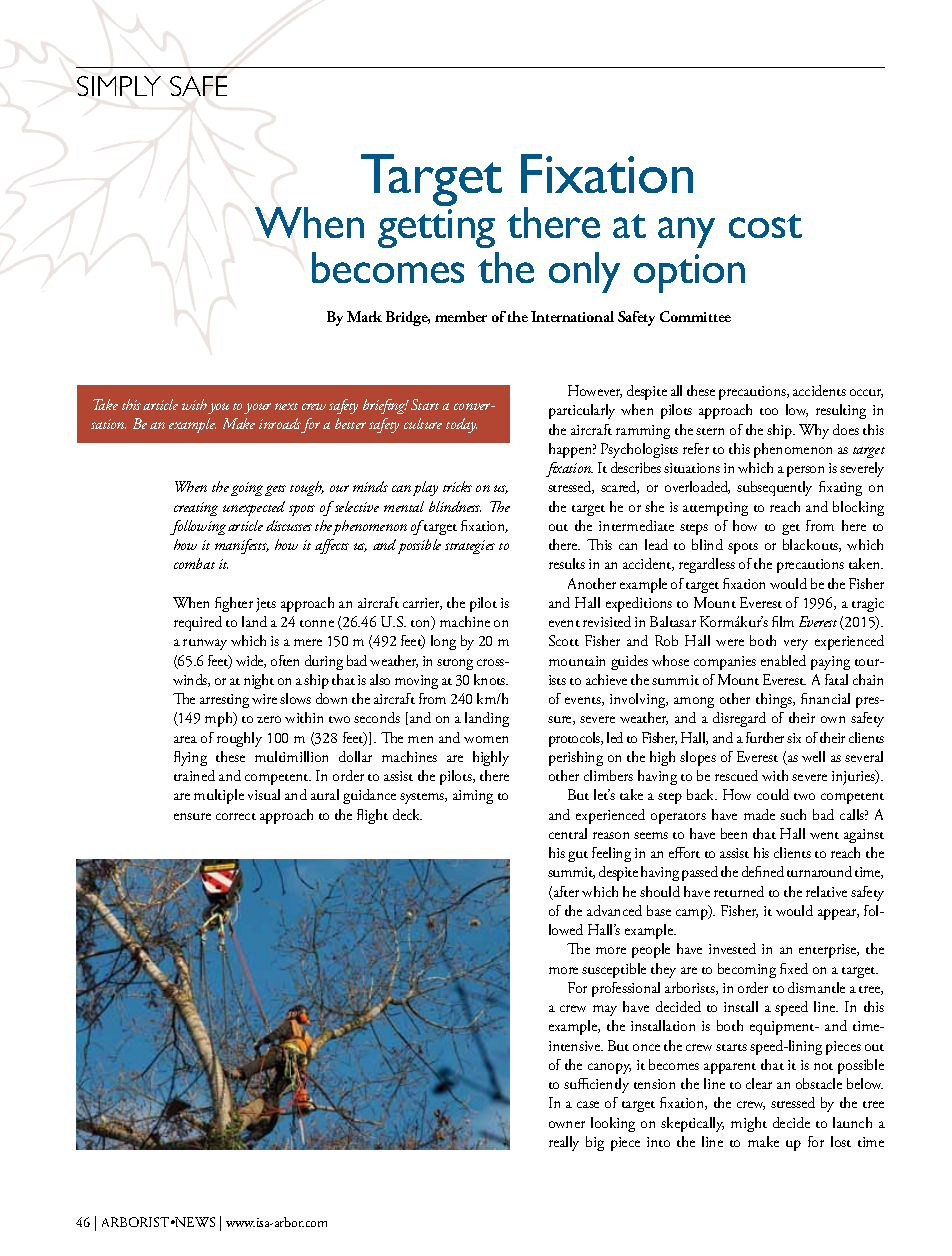  Describe the element at coordinates (695, 316) in the image. I see `Committee` at that location.
